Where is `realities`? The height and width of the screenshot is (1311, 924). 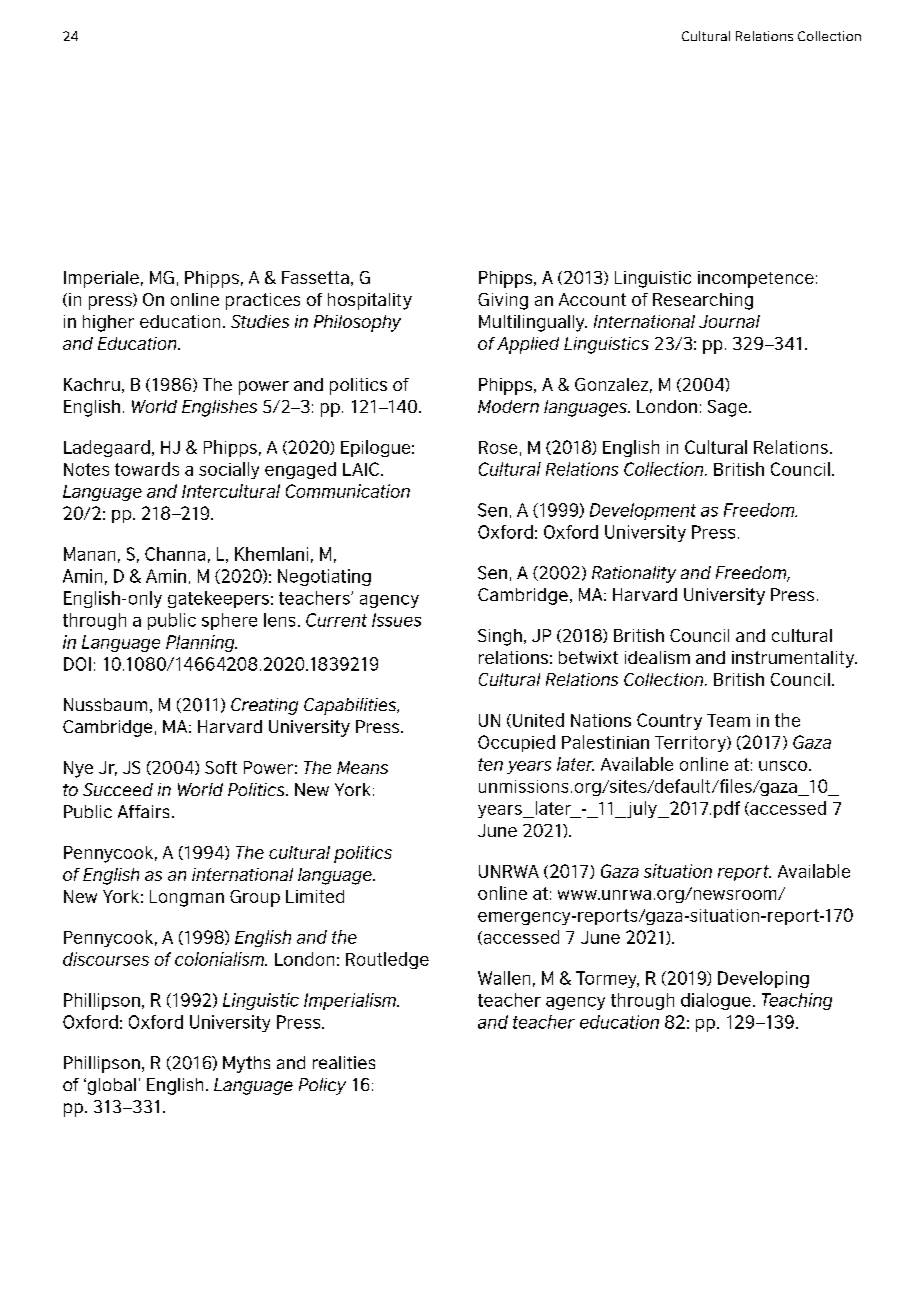
realities is located at coordinates (344, 1062).
